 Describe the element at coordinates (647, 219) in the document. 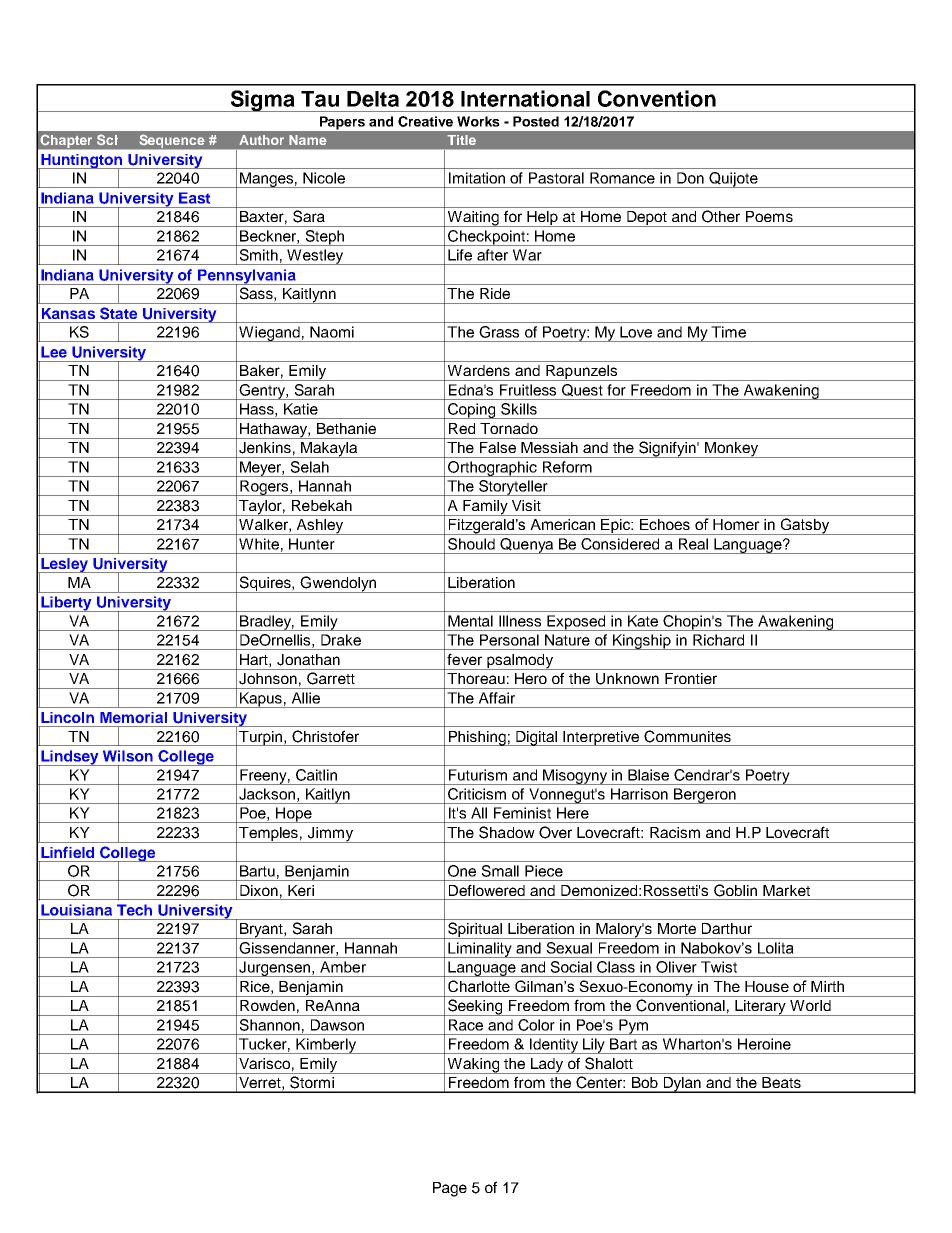

I see `Depot` at that location.
